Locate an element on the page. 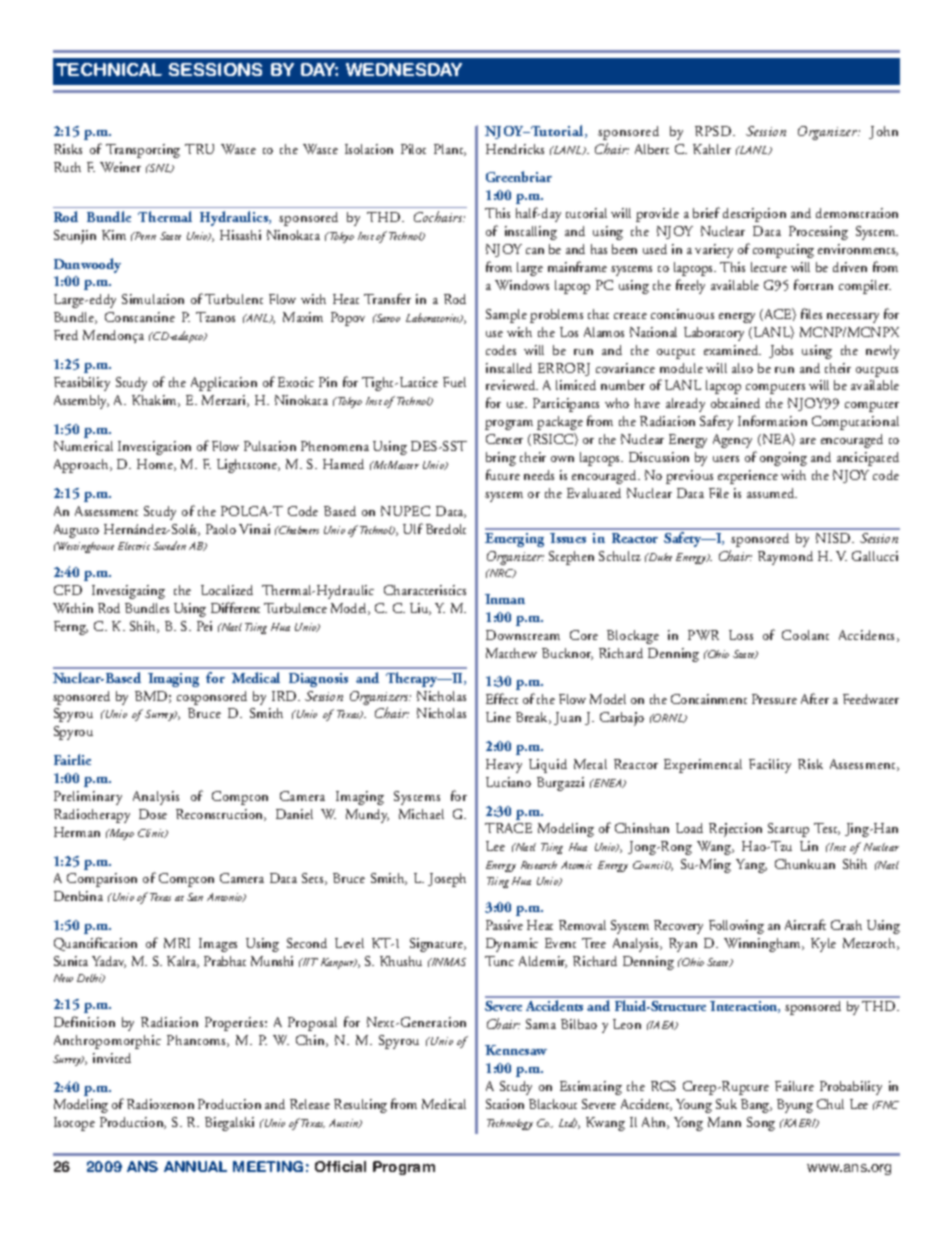 The image size is (952, 1233). John is located at coordinates (883, 132).
